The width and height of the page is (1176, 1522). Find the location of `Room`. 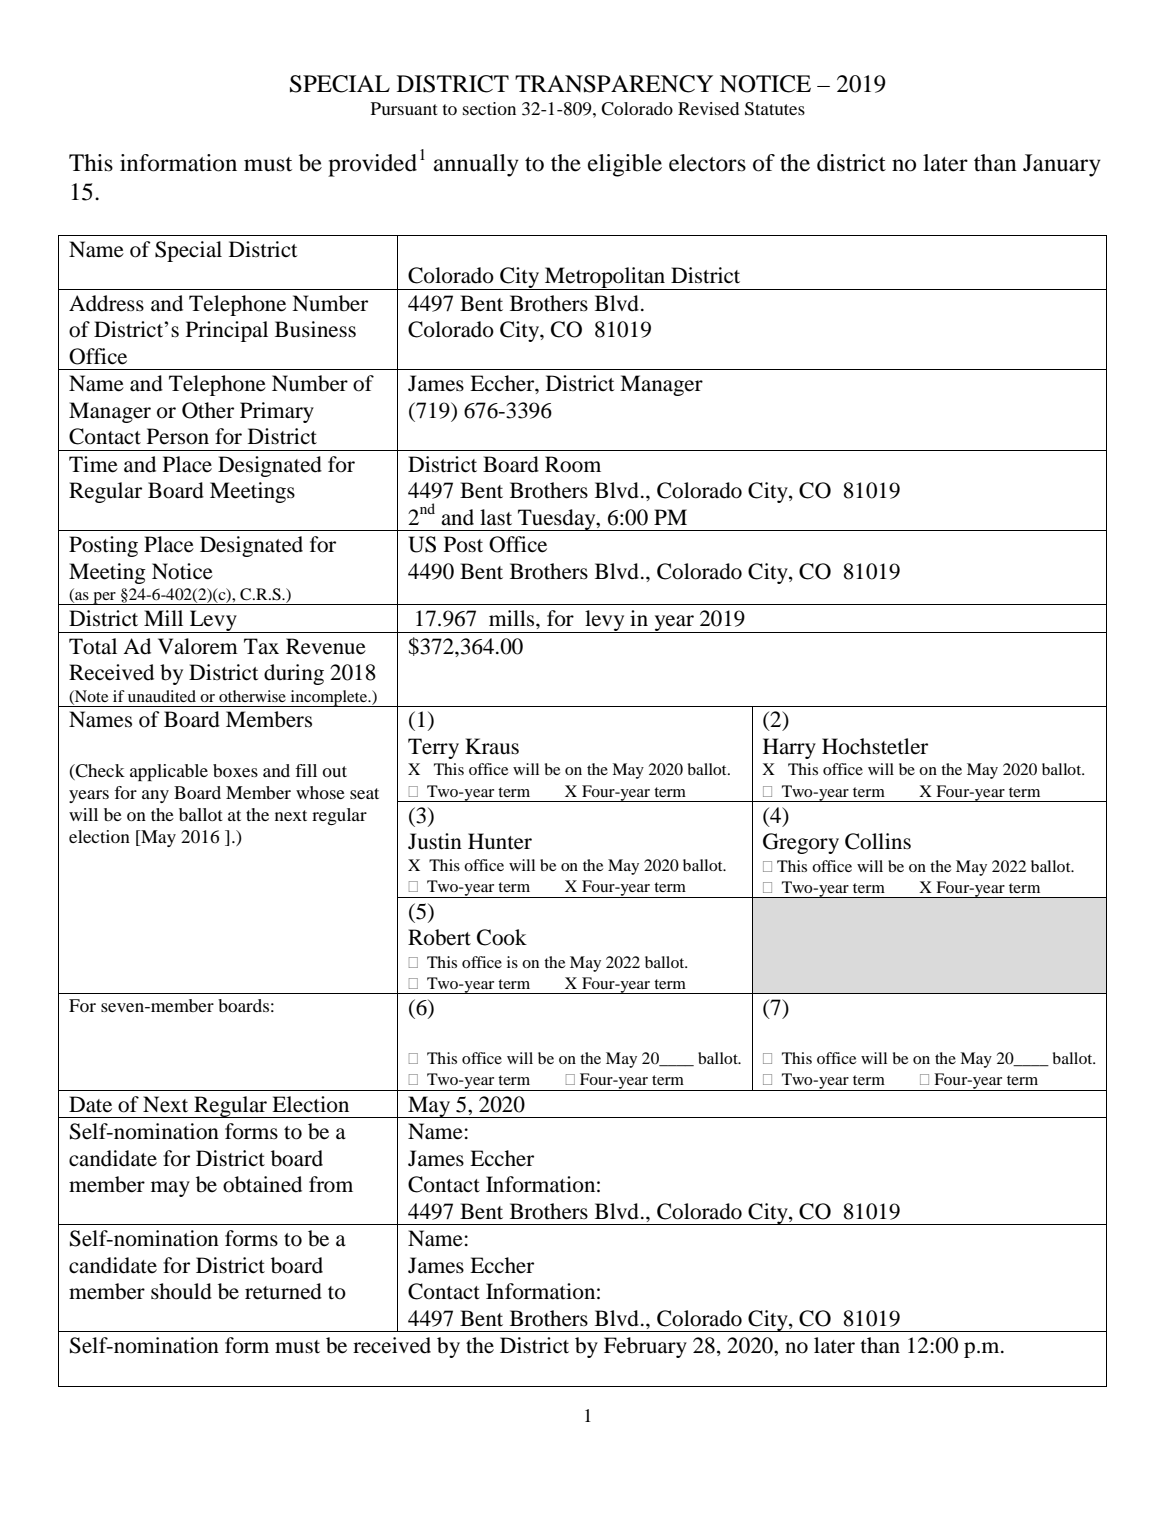

Room is located at coordinates (573, 464).
